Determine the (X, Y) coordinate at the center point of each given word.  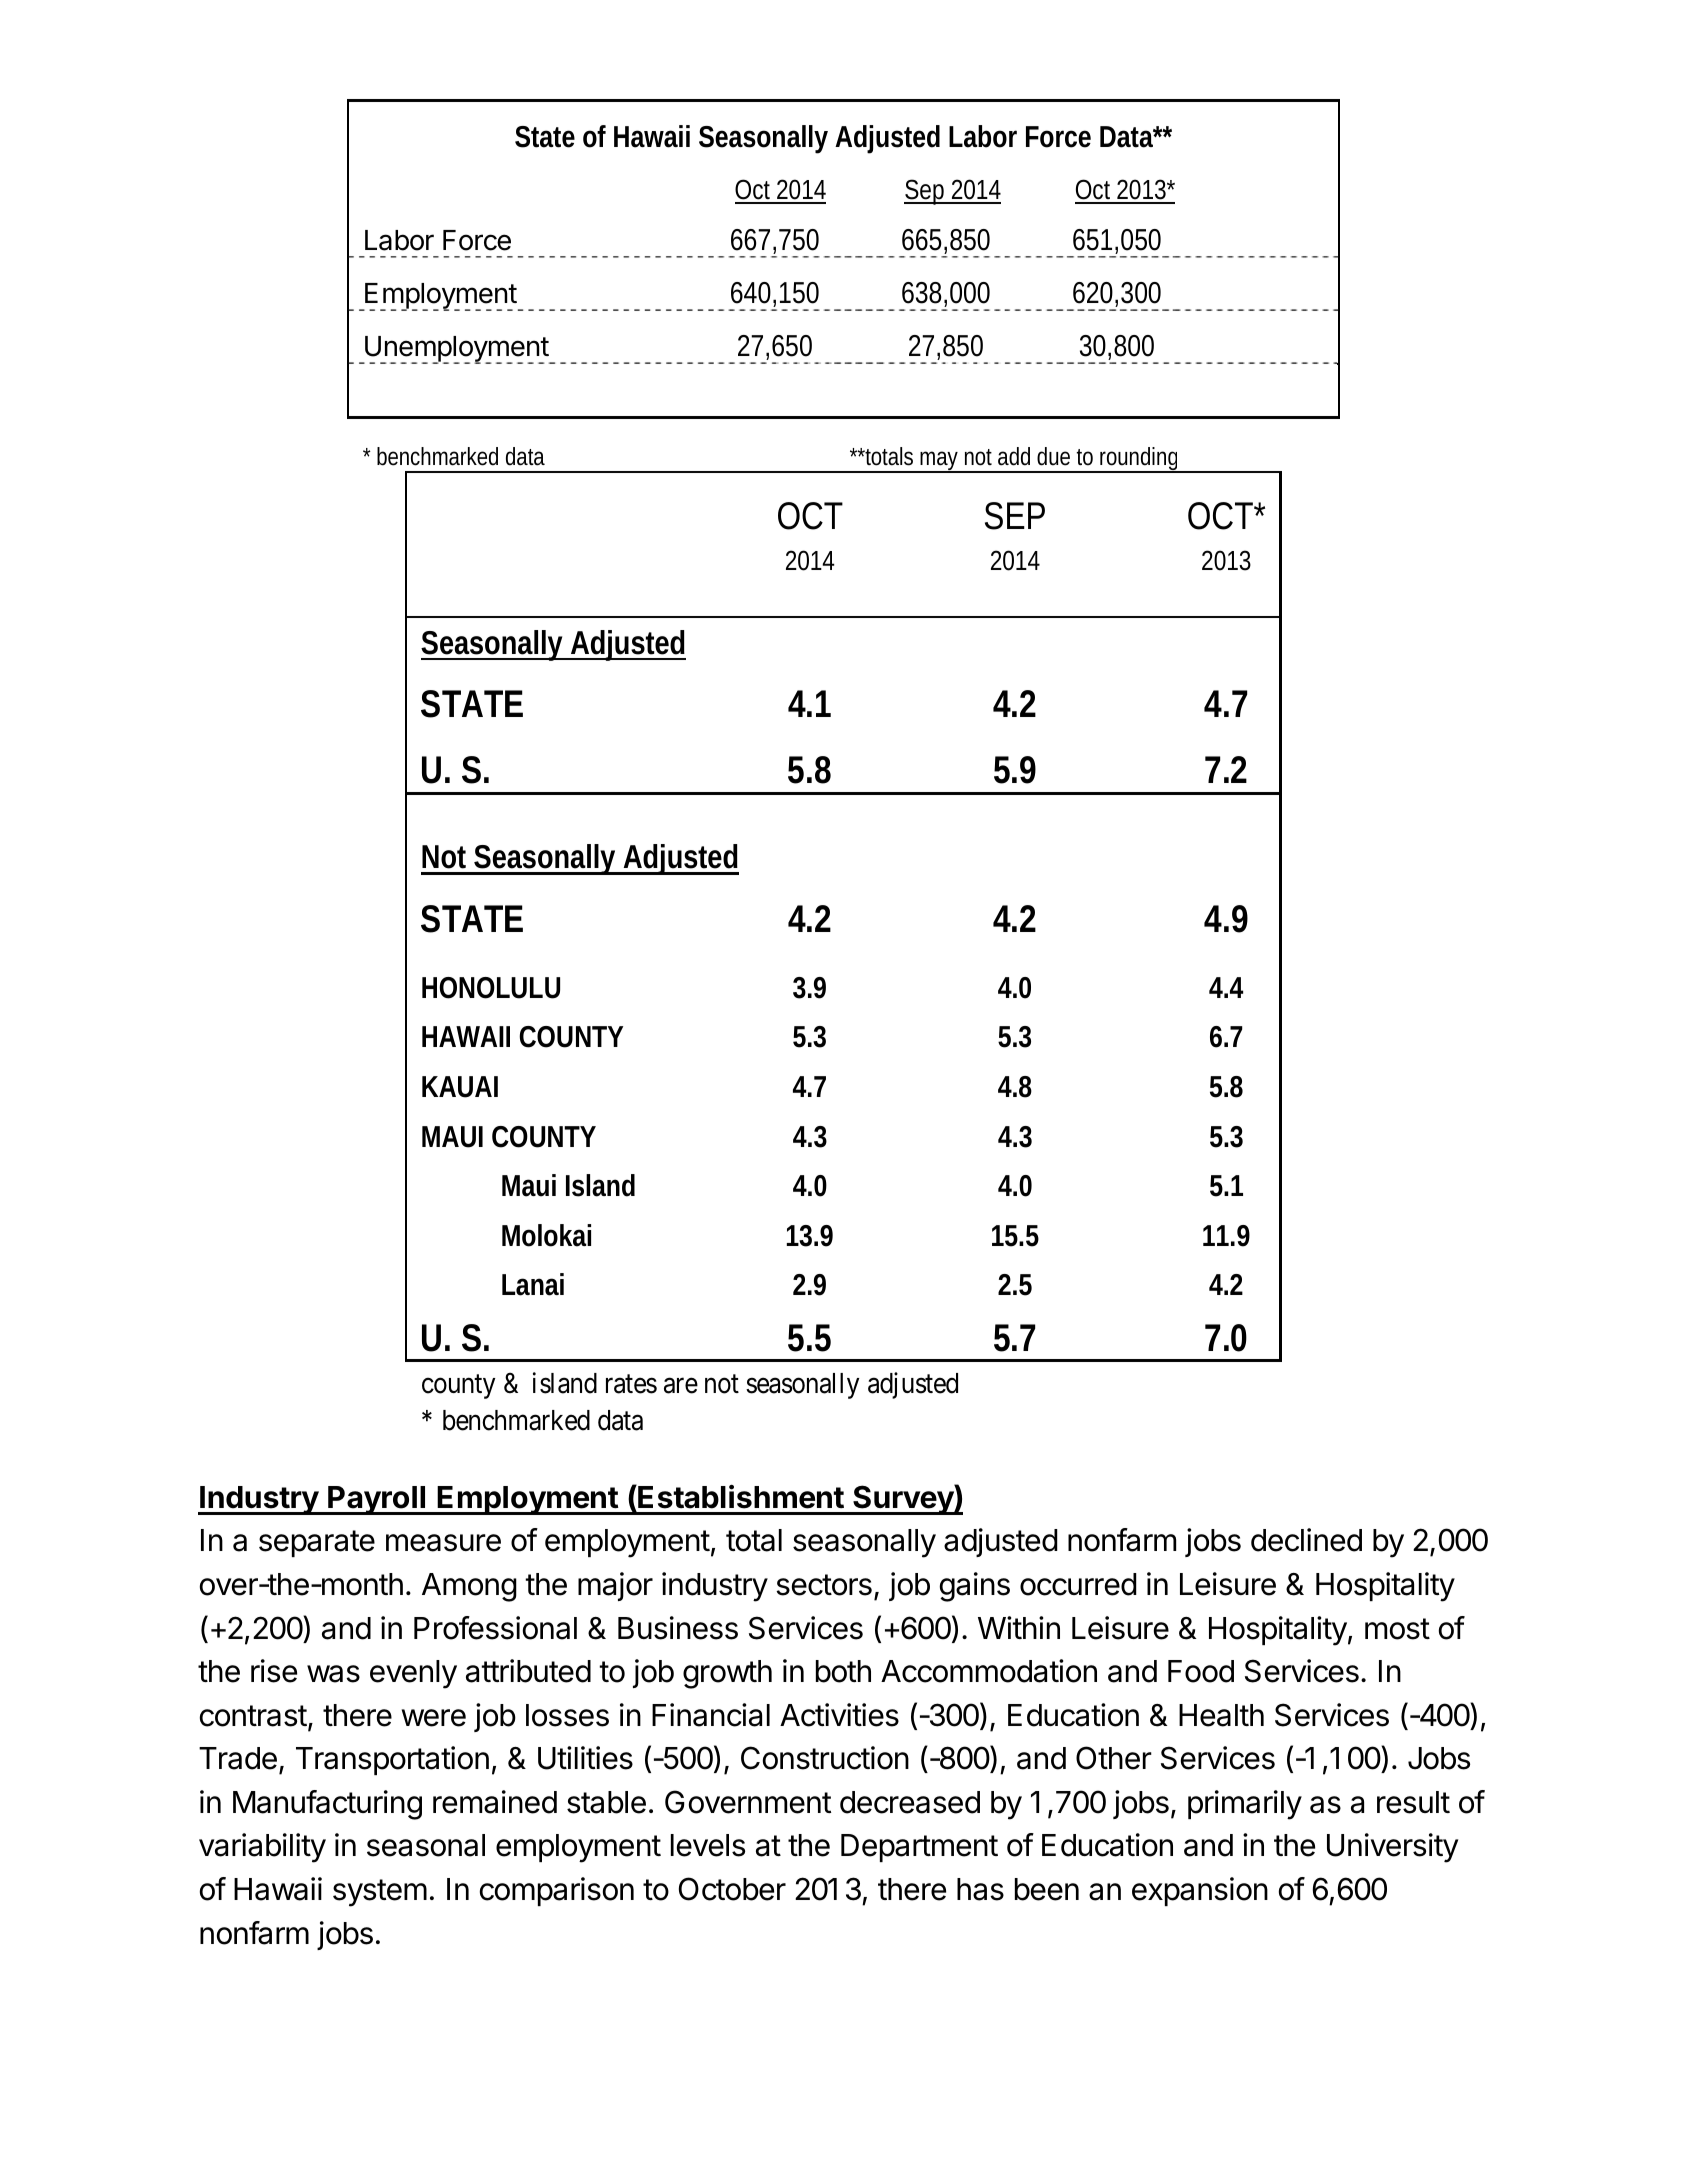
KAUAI (460, 1087)
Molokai (546, 1235)
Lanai (533, 1284)
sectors (824, 1585)
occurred (1078, 1584)
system (380, 1893)
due (1053, 456)
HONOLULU (491, 988)
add (1014, 456)
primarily (1245, 1805)
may (941, 462)
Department (919, 1848)
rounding (1141, 460)
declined (1306, 1540)
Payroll (377, 1500)
